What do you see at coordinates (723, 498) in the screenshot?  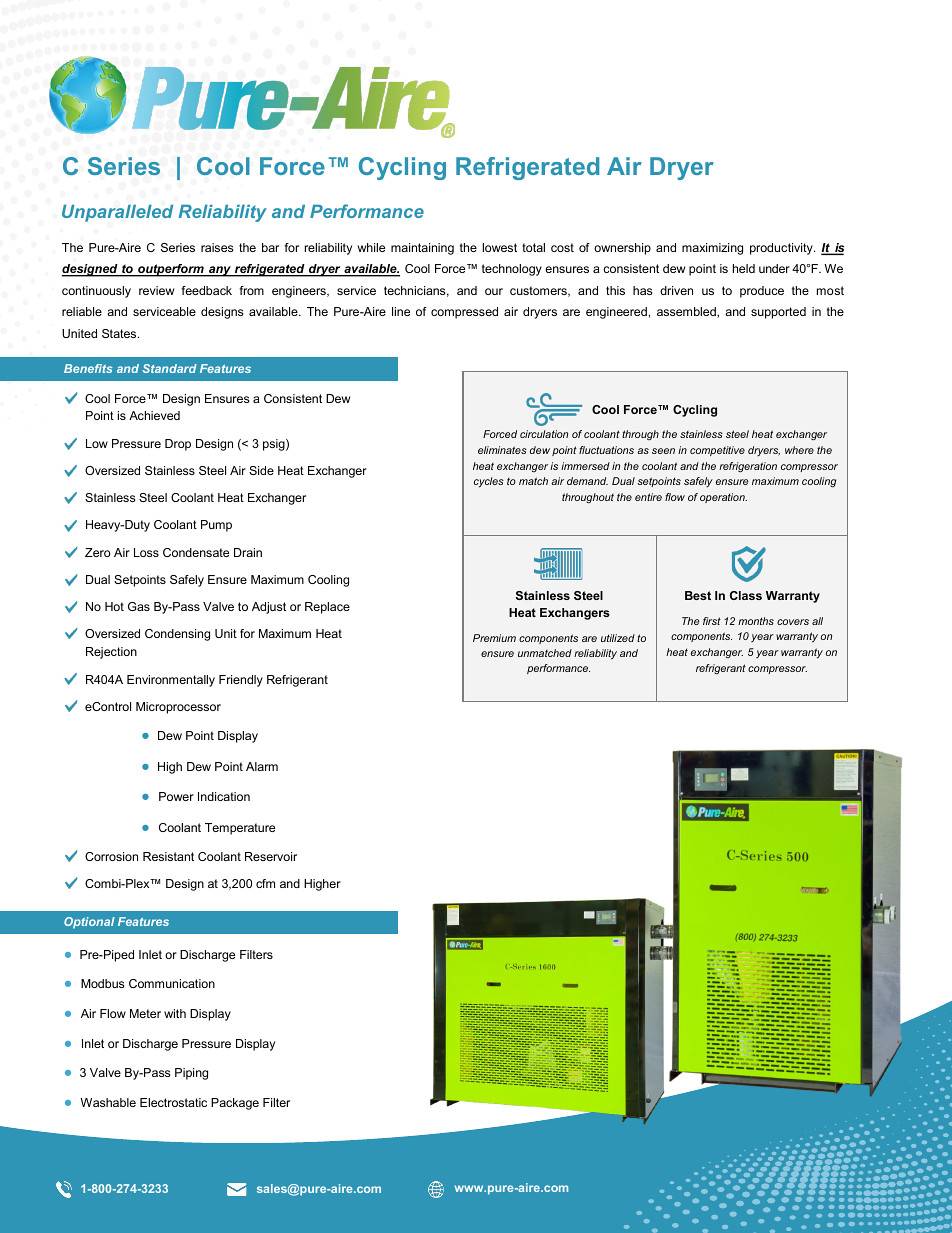 I see `operation` at bounding box center [723, 498].
